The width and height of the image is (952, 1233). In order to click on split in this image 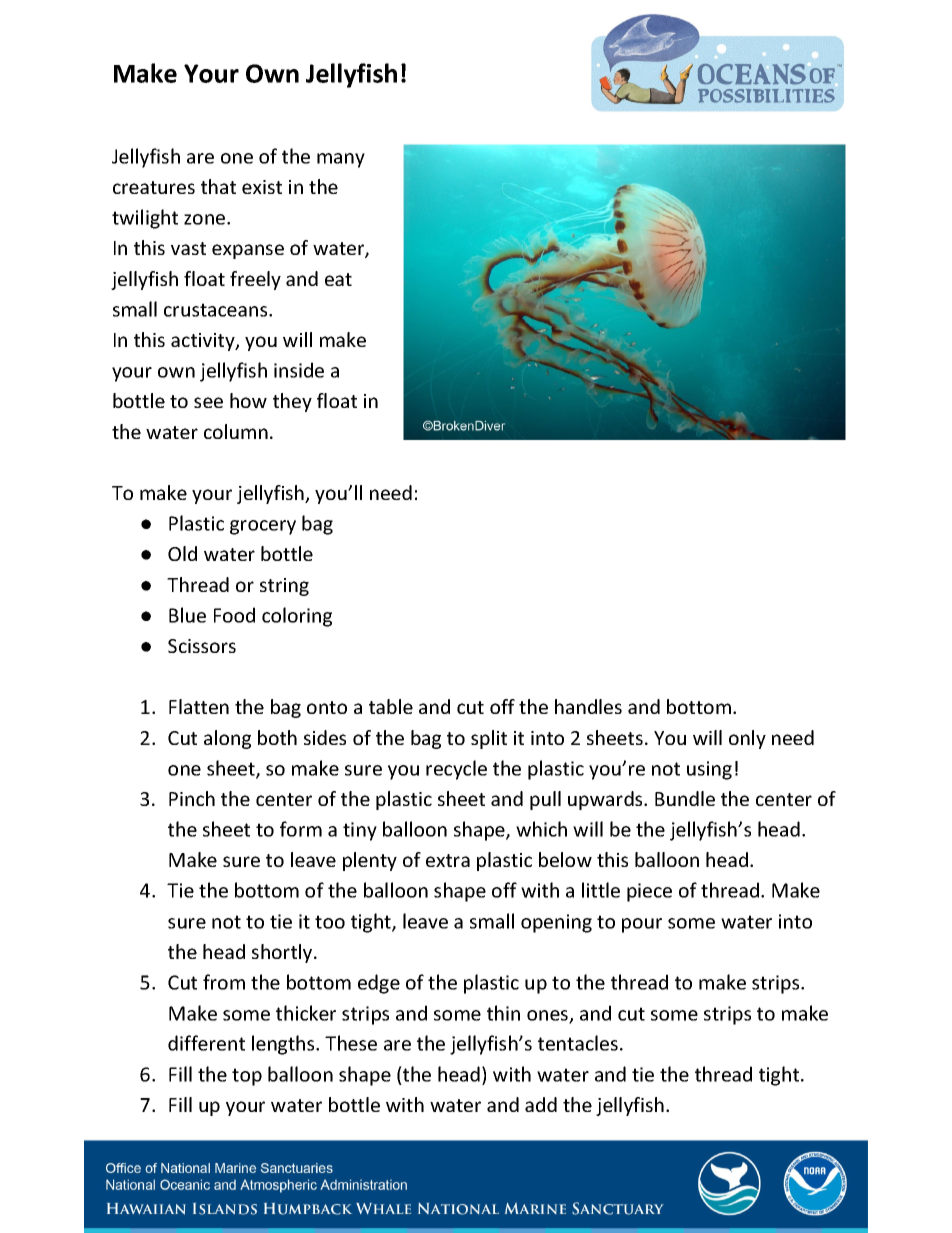, I will do `click(489, 739)`.
